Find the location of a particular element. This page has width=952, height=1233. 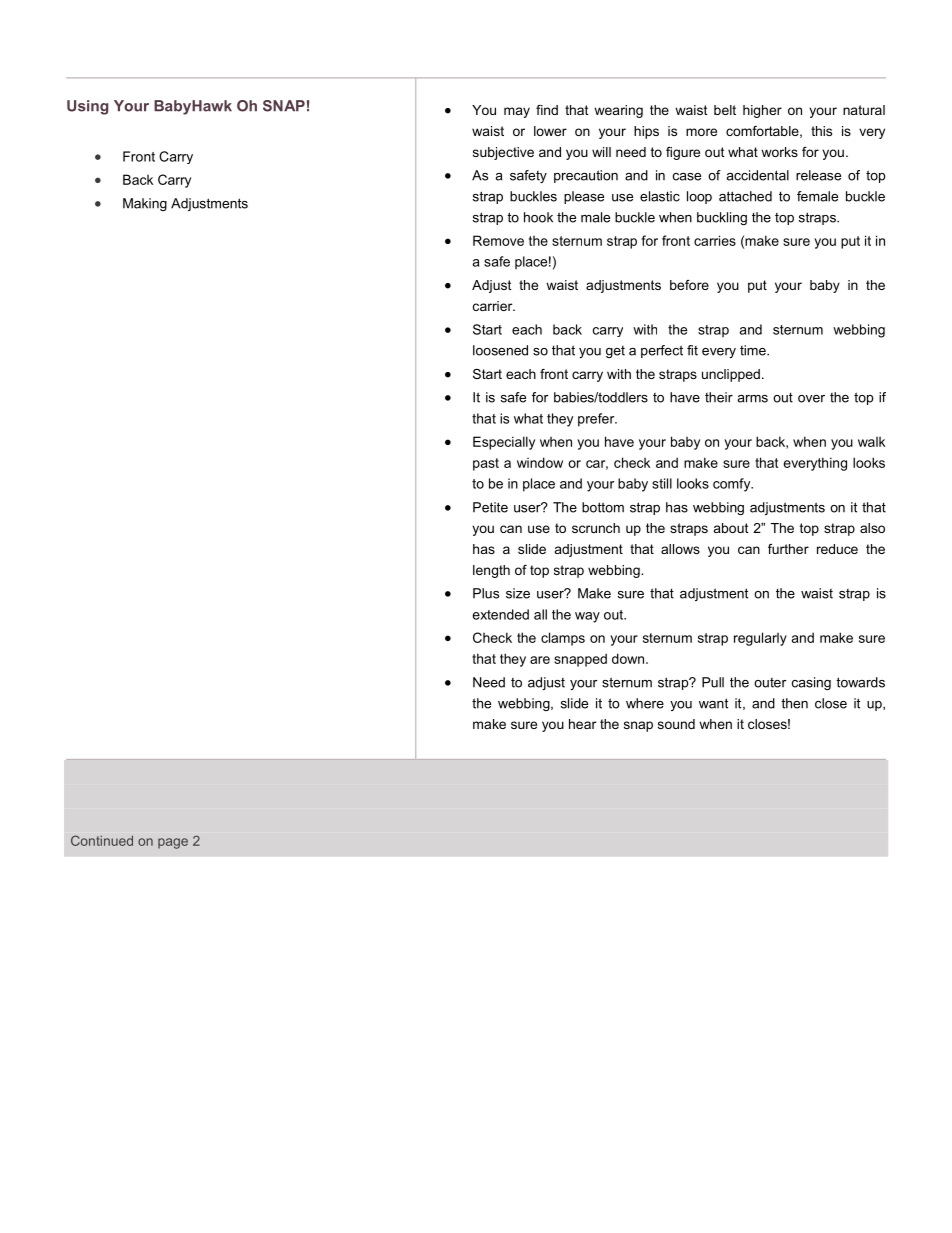

past is located at coordinates (486, 464).
